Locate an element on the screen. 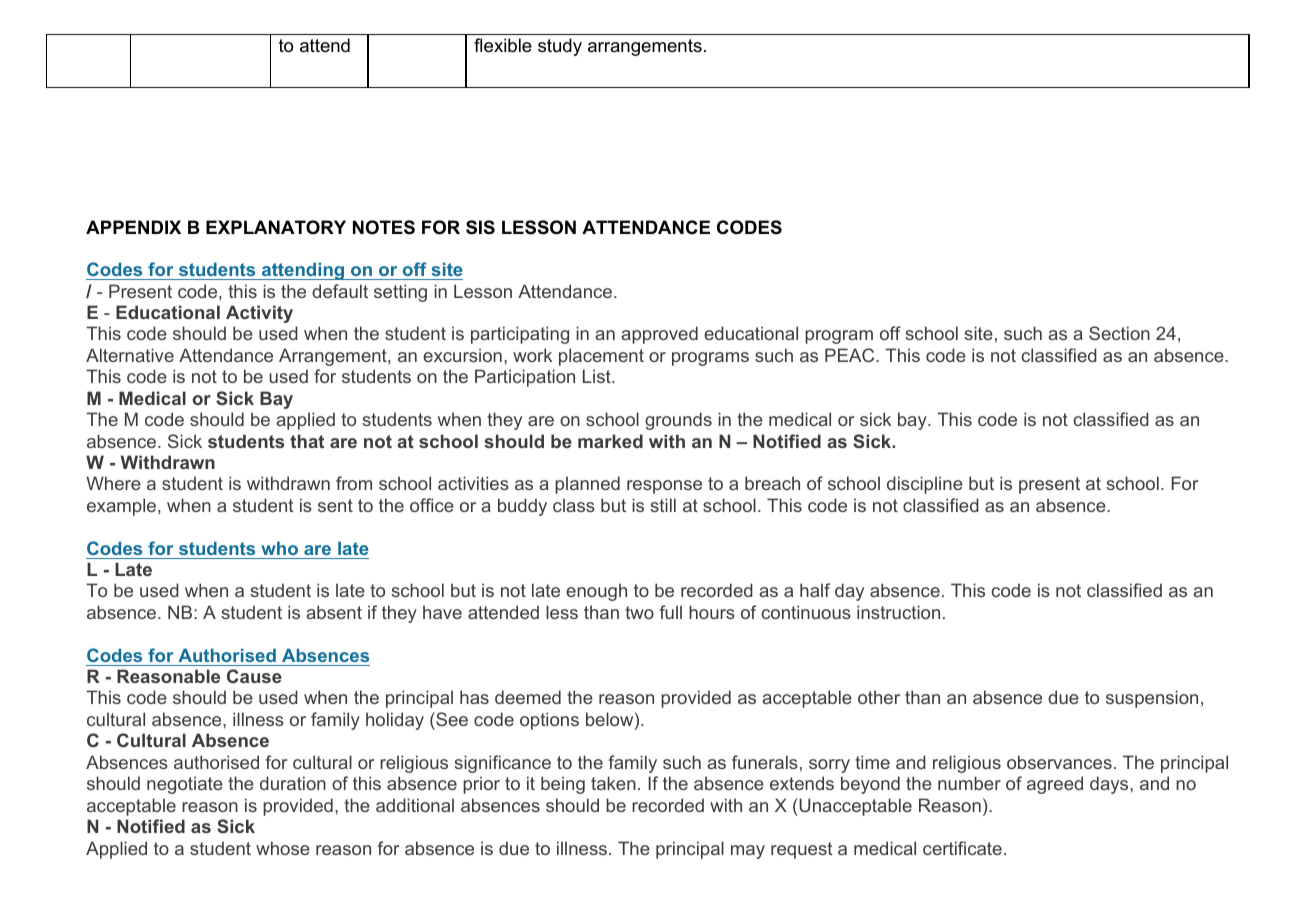 The height and width of the screenshot is (924, 1308). taken is located at coordinates (613, 783).
